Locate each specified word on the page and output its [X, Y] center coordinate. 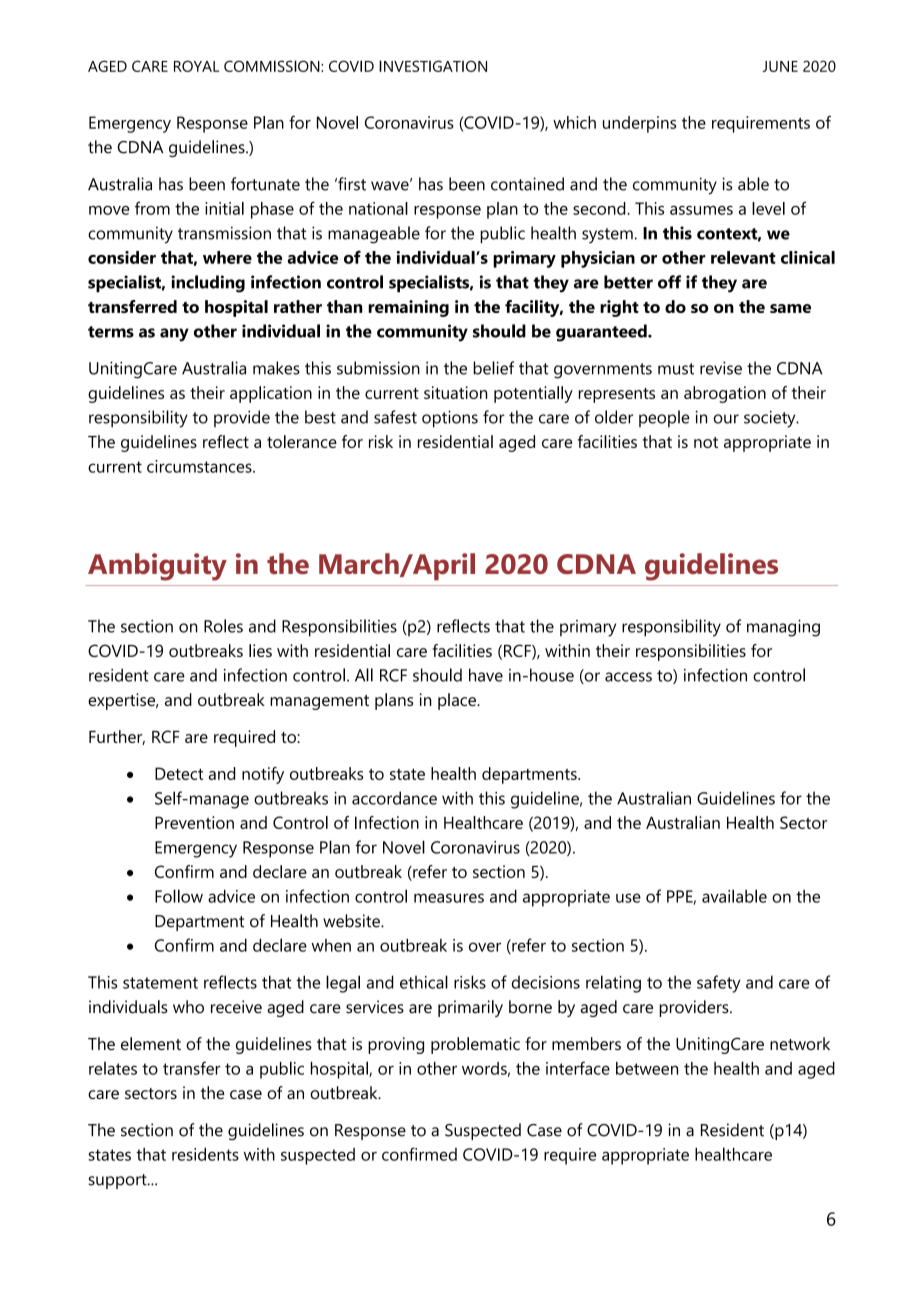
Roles [223, 626]
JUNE [780, 66]
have [486, 675]
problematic [475, 1045]
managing [783, 628]
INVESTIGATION [433, 66]
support [118, 1181]
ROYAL [196, 66]
